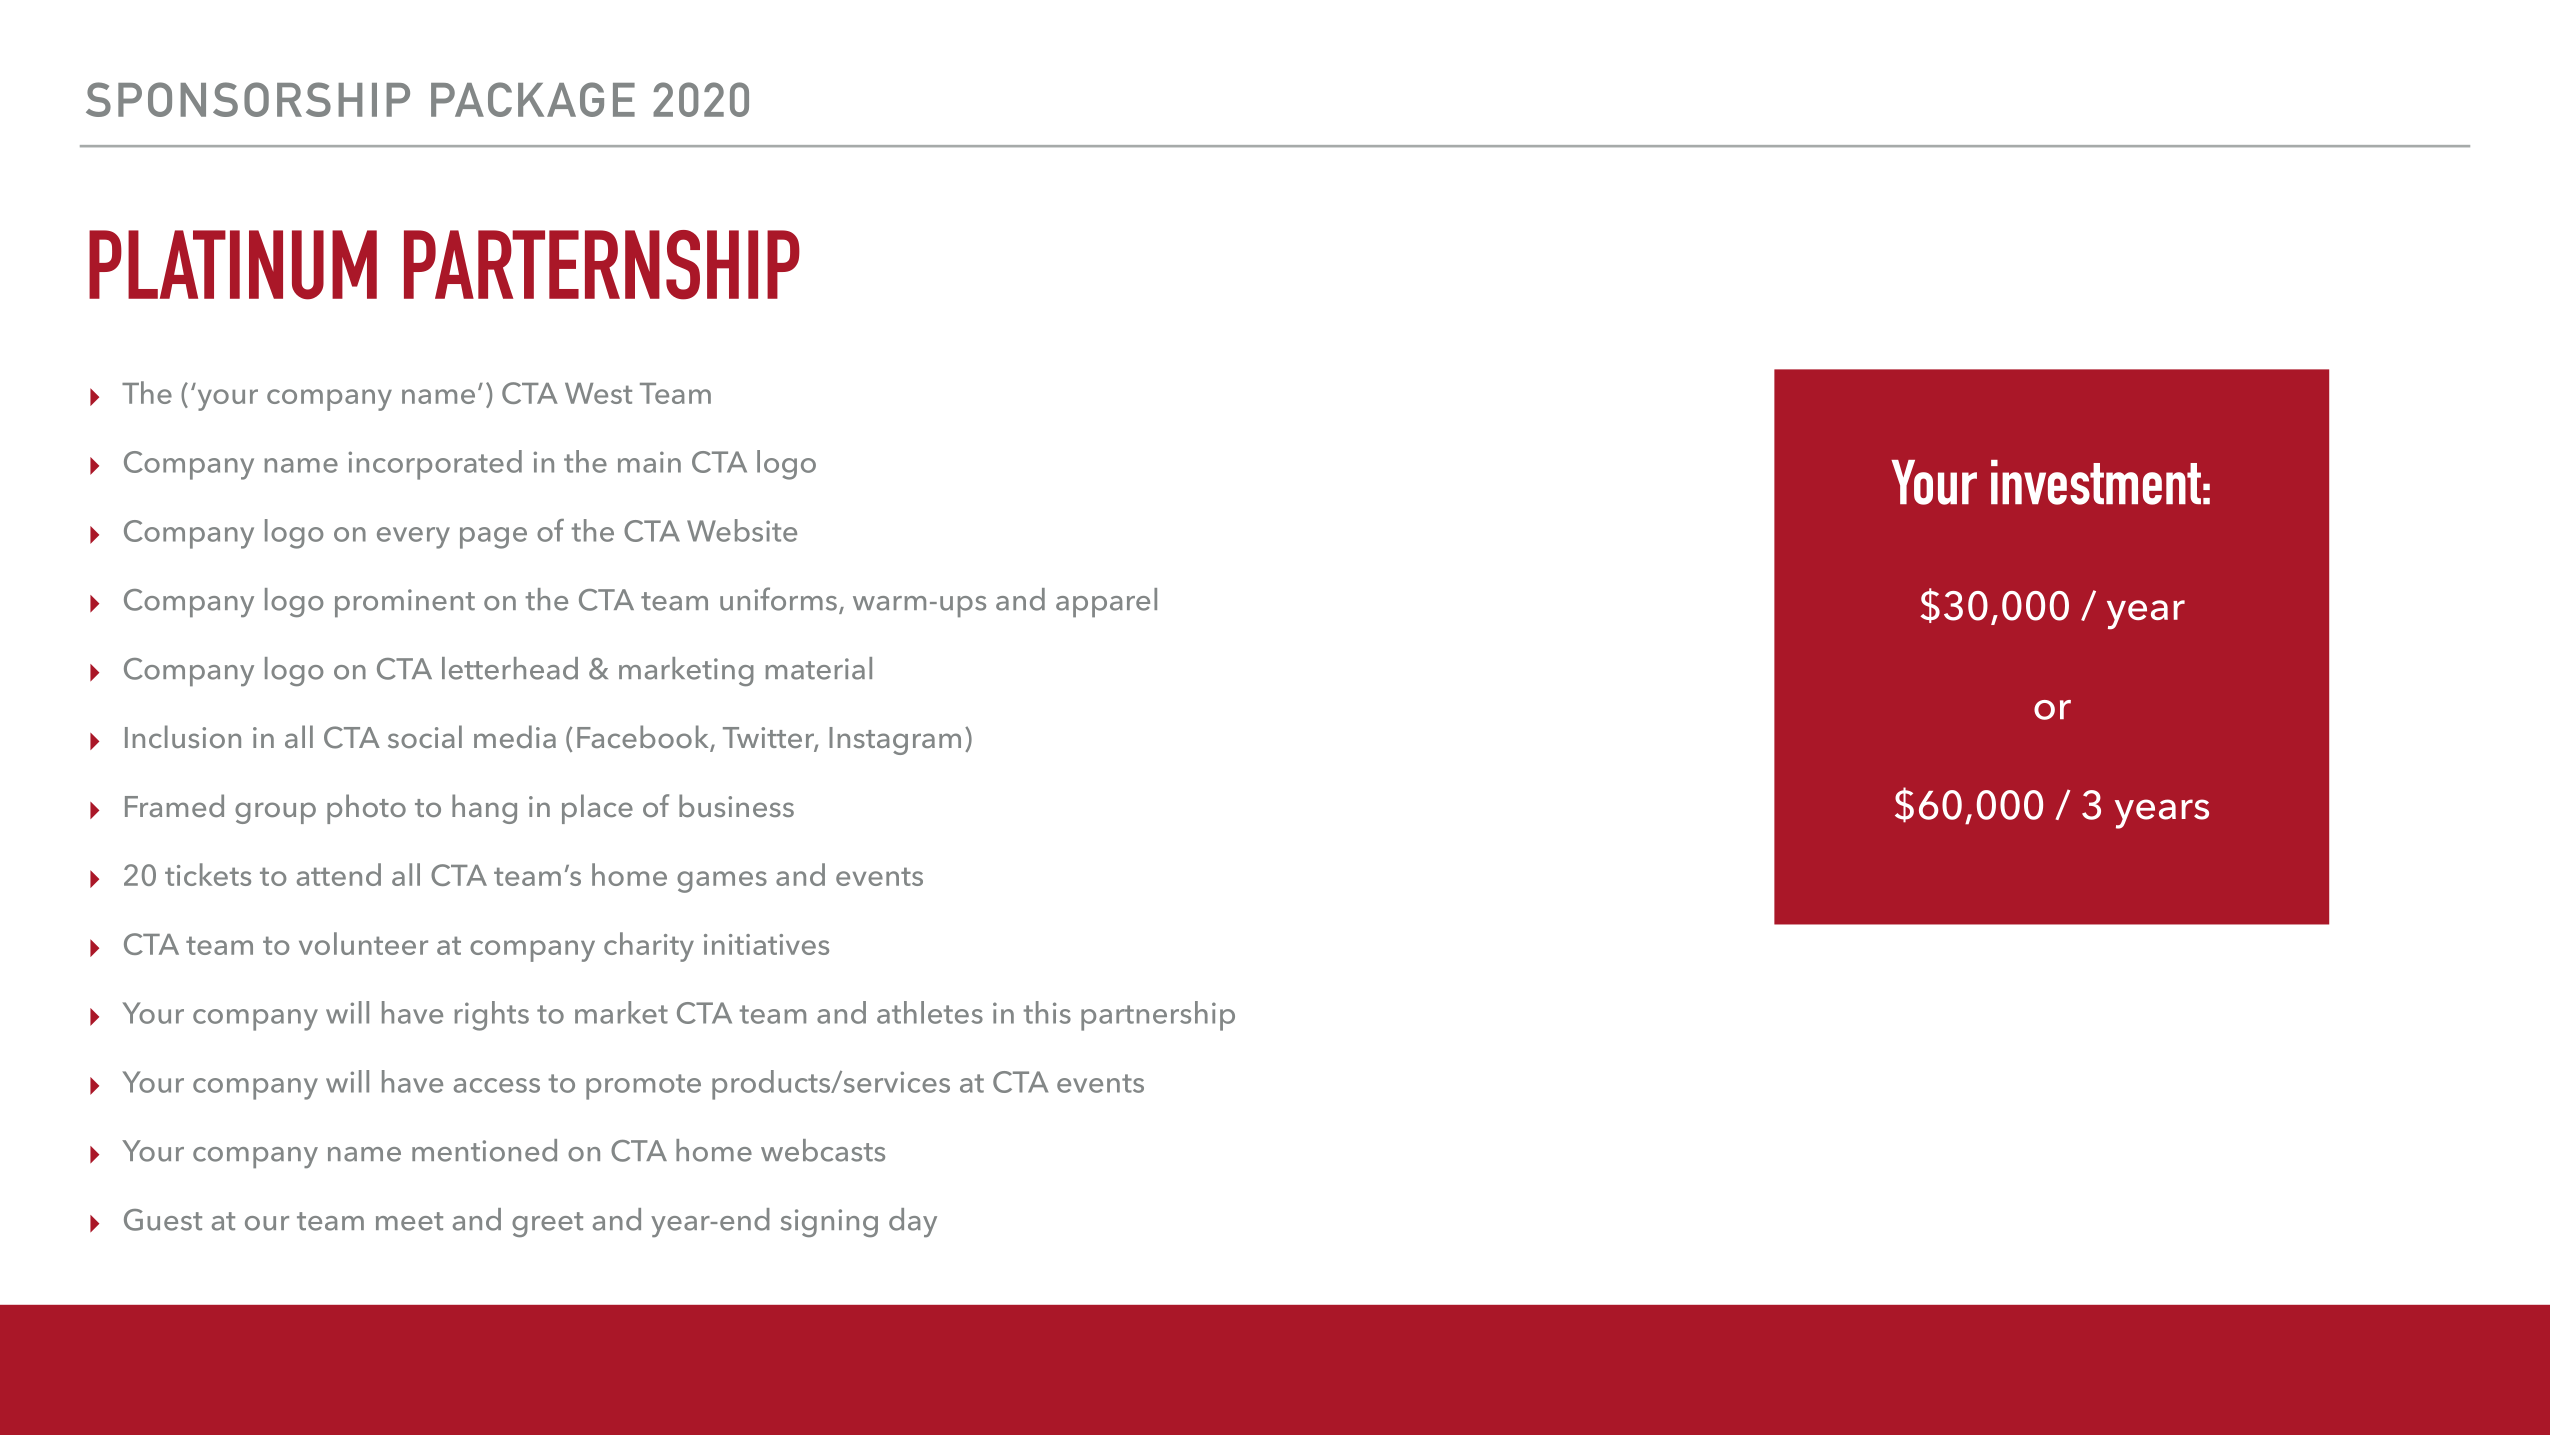 This screenshot has width=2550, height=1435. Describe the element at coordinates (409, 1221) in the screenshot. I see `meet` at that location.
